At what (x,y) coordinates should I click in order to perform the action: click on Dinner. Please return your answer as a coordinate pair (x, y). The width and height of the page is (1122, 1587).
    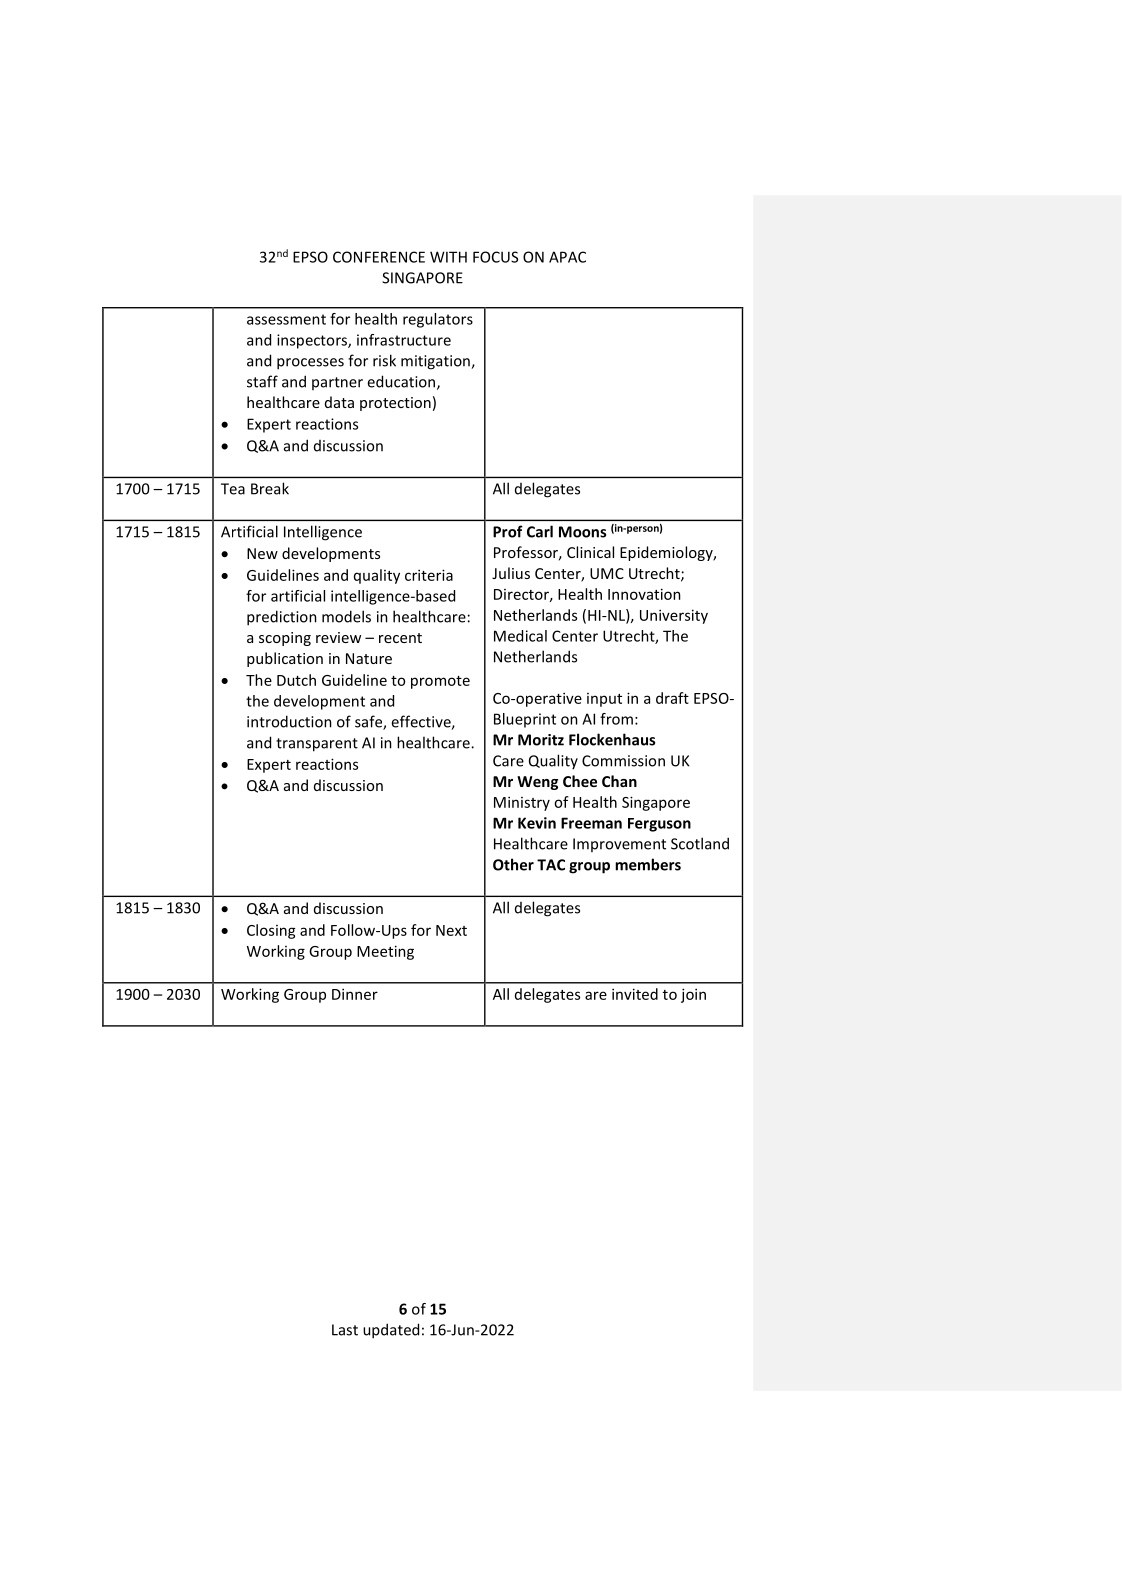
    Looking at the image, I should click on (355, 994).
